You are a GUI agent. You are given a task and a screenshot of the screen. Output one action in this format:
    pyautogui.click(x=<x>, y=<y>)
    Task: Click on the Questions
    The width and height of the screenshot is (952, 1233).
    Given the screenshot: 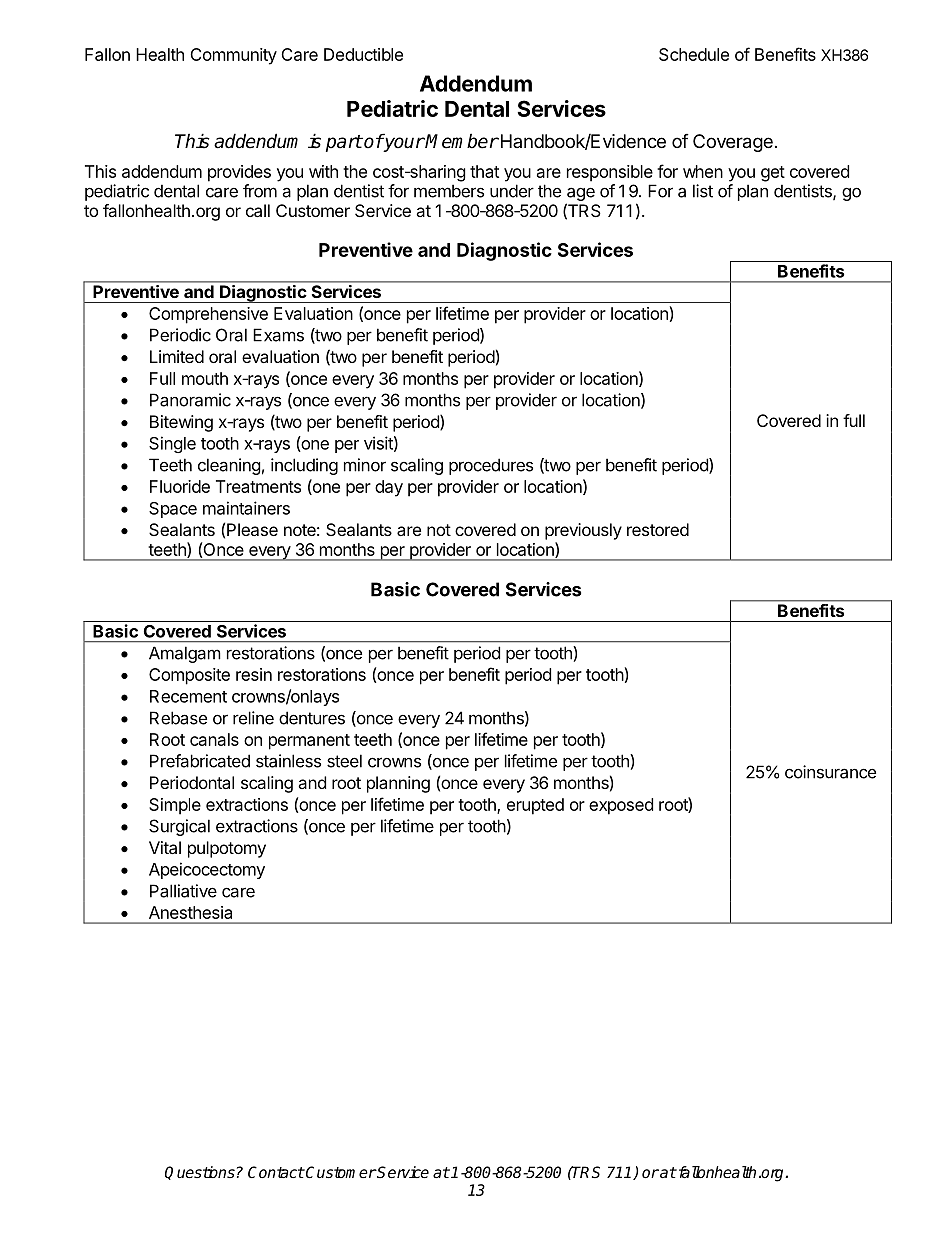 What is the action you would take?
    pyautogui.click(x=200, y=1173)
